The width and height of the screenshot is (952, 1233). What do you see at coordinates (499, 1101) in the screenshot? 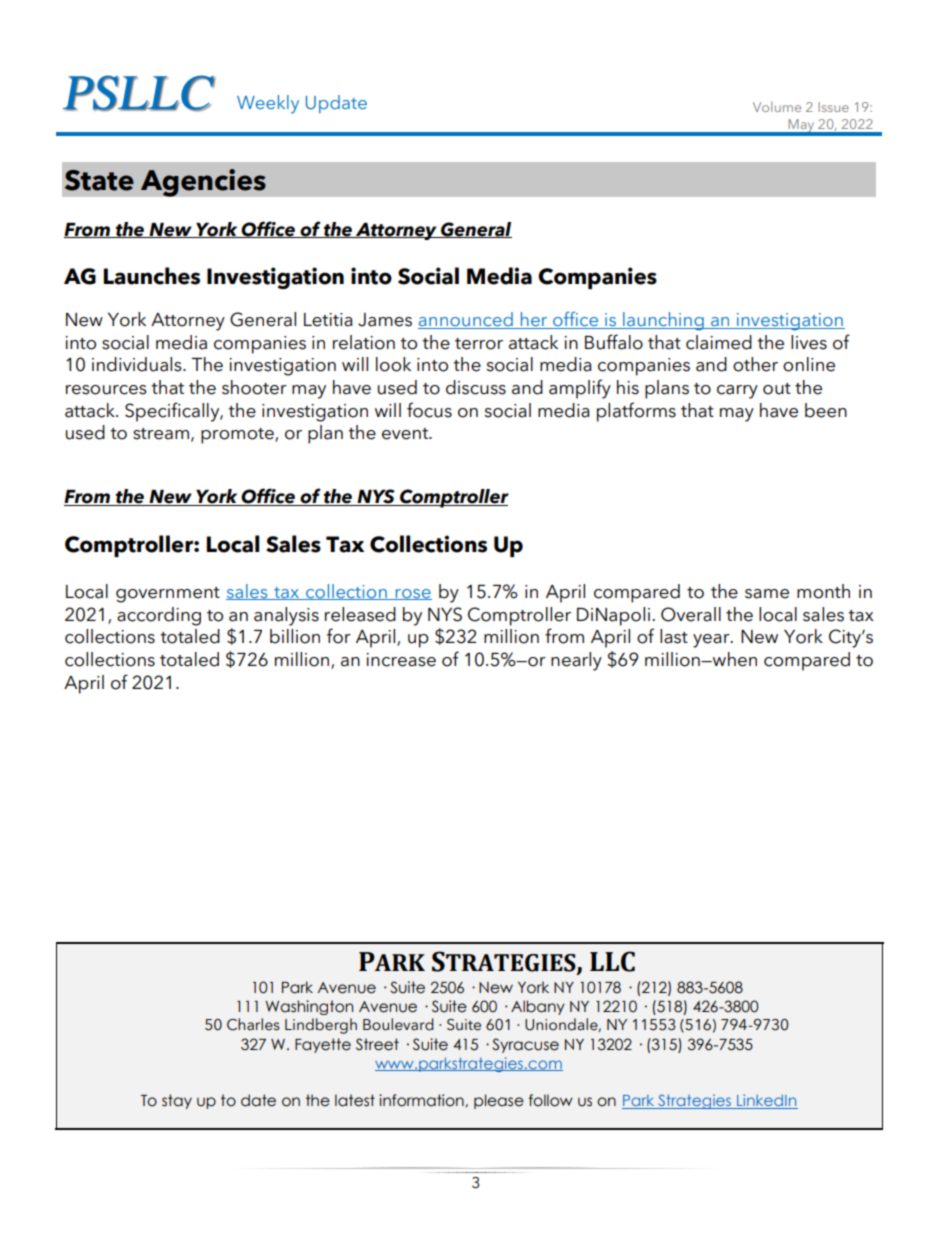
I see `please` at bounding box center [499, 1101].
